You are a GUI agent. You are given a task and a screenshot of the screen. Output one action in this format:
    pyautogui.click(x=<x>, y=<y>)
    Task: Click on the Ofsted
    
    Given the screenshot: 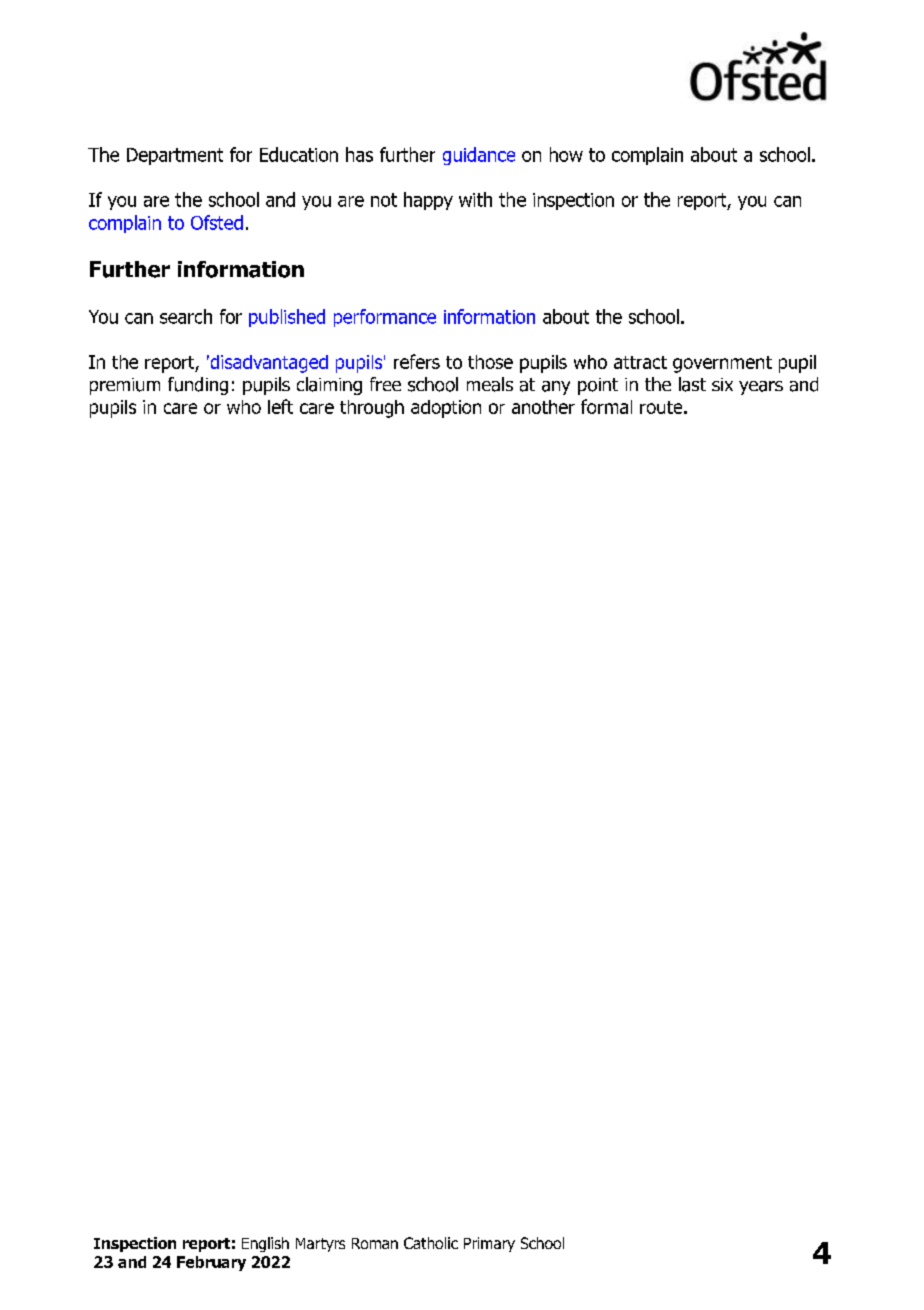 What is the action you would take?
    pyautogui.click(x=217, y=222)
